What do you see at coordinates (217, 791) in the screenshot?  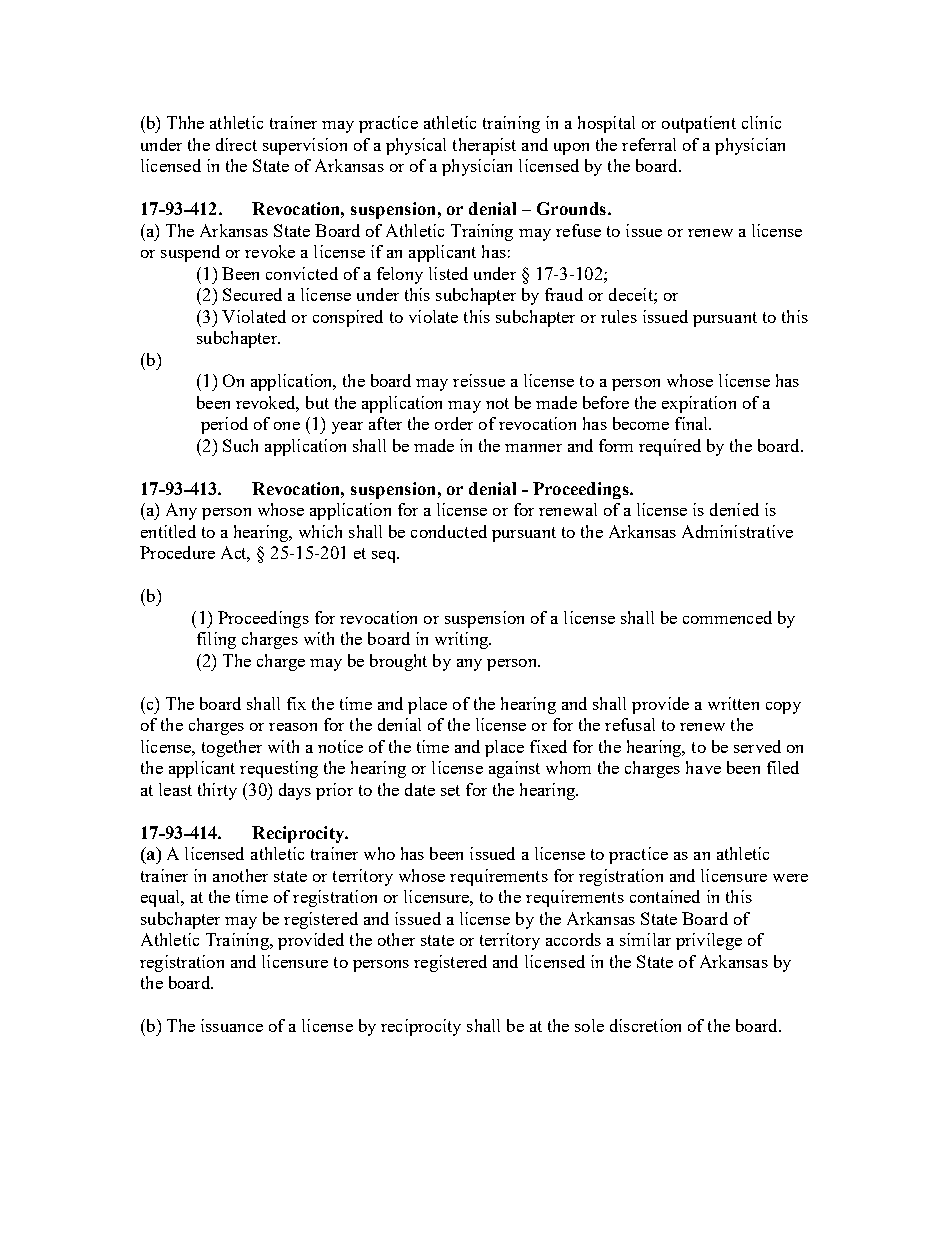 I see `thirty` at bounding box center [217, 791].
